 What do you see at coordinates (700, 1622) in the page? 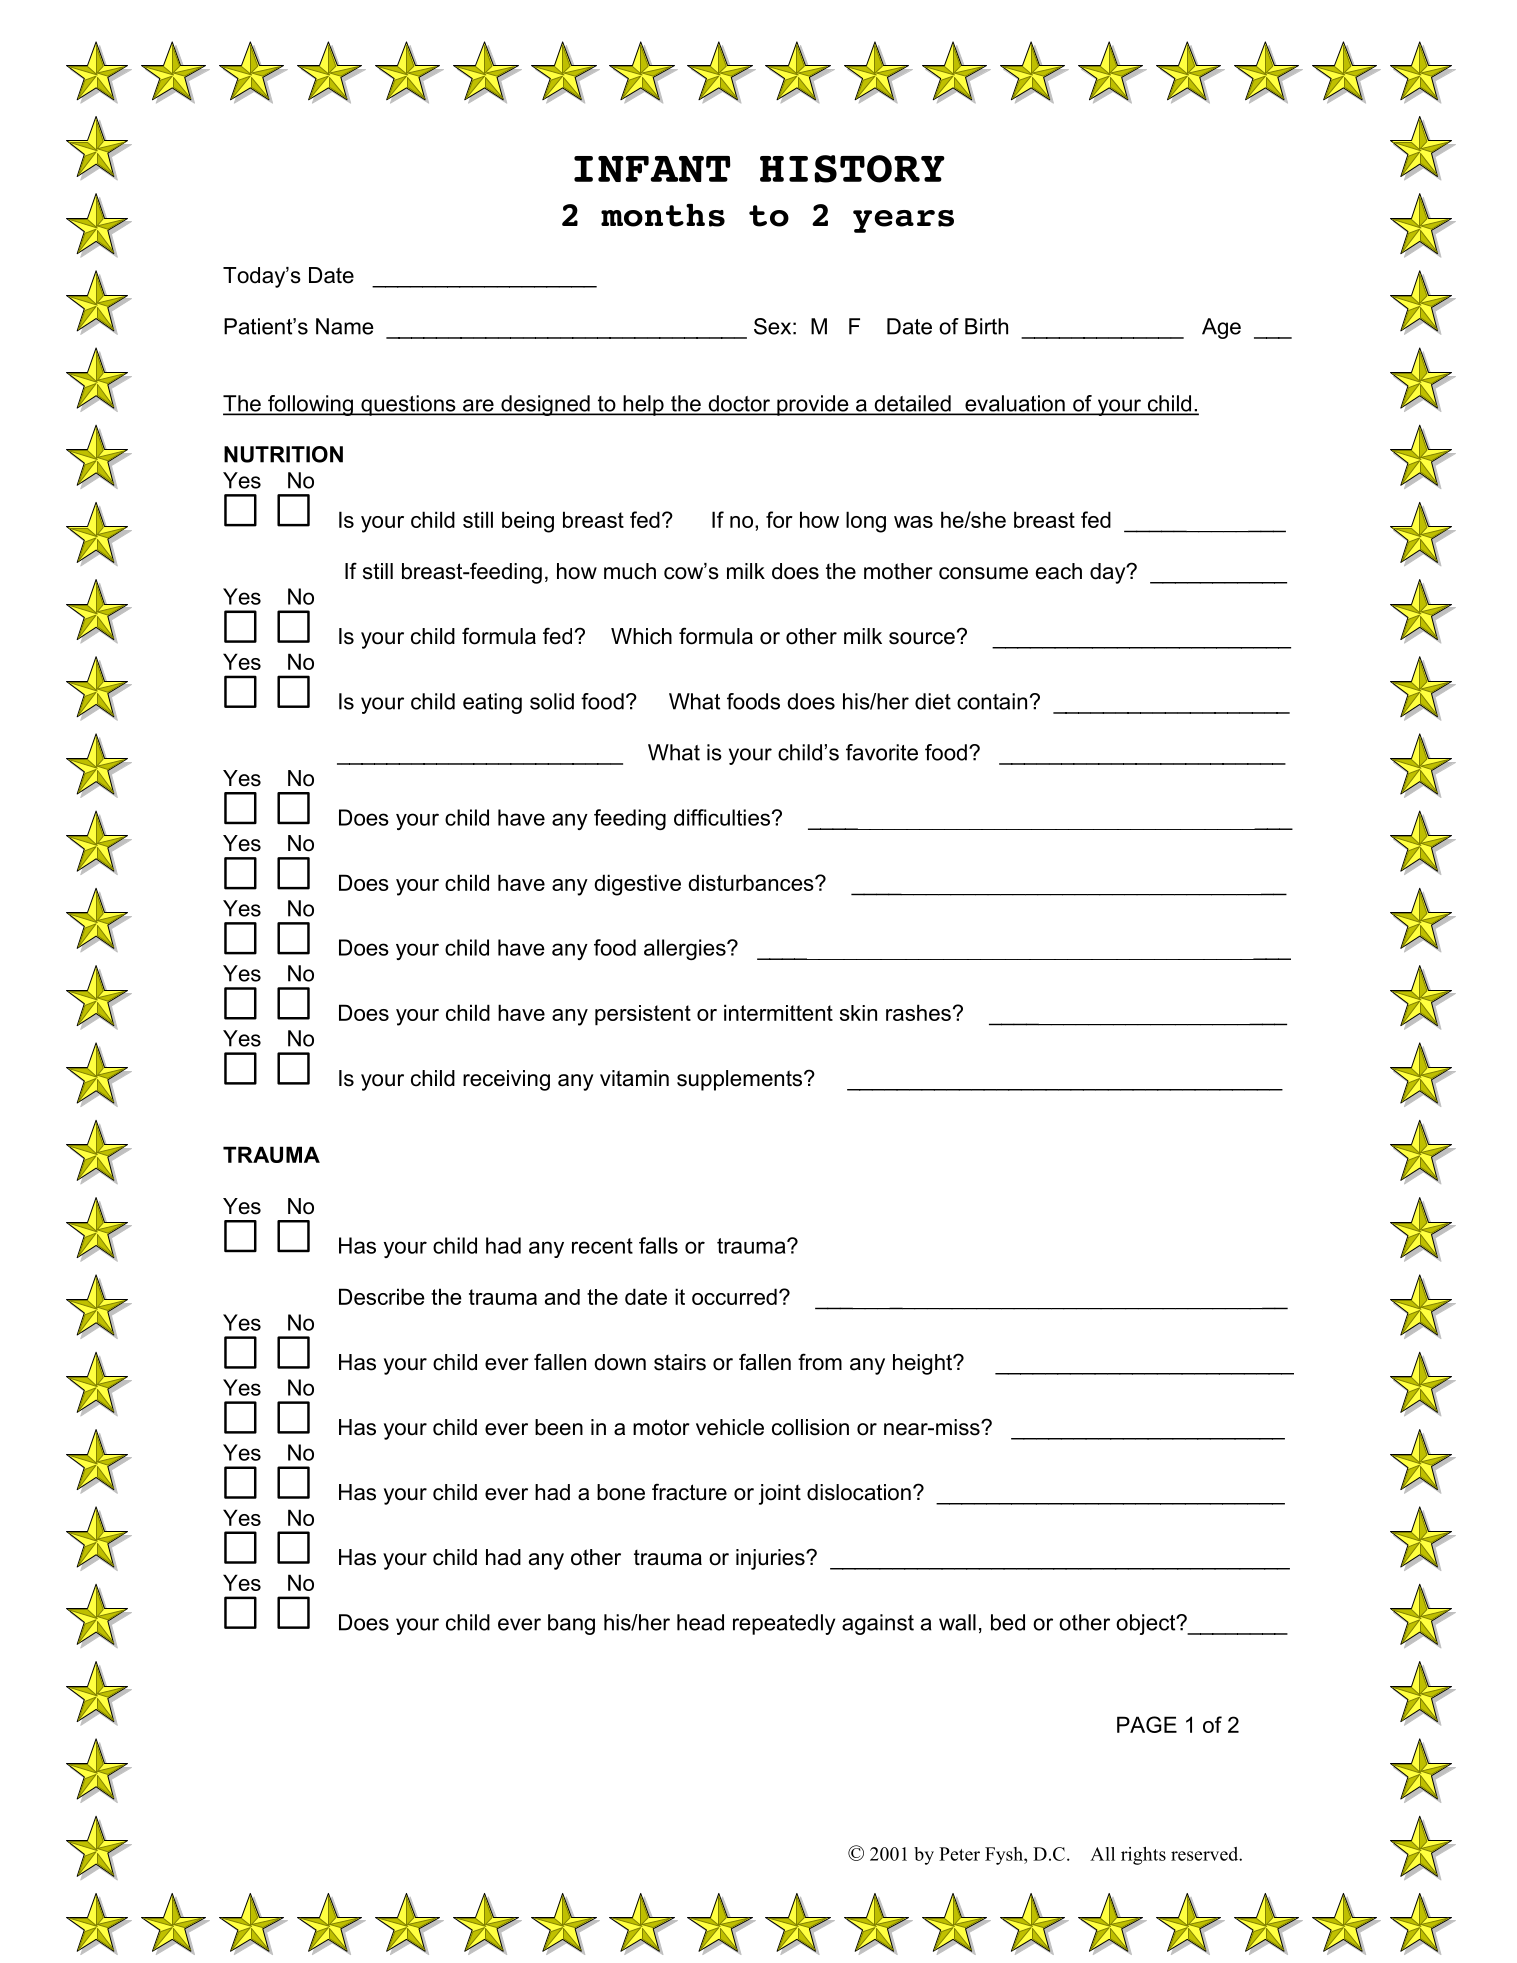
I see `head` at bounding box center [700, 1622].
